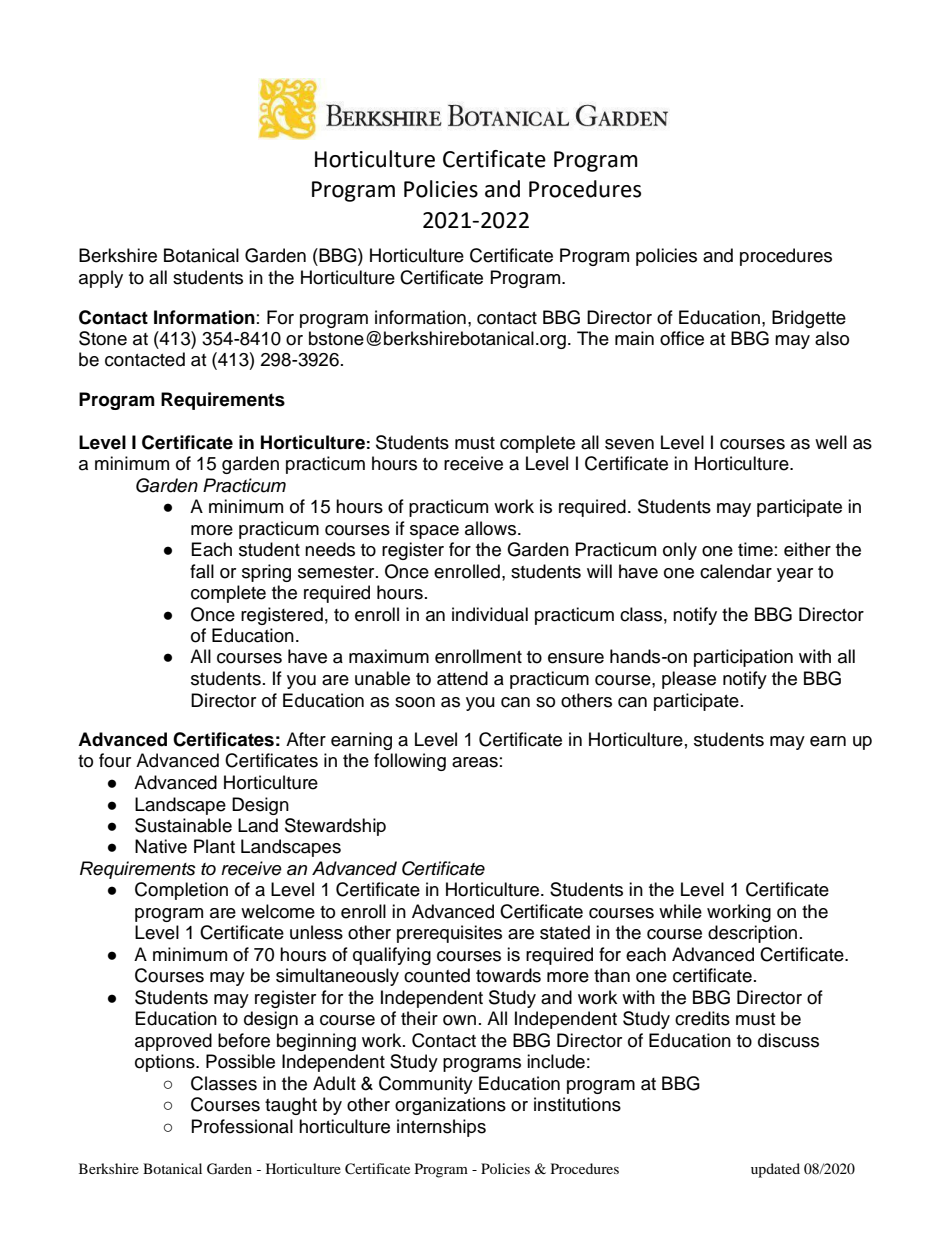 The width and height of the screenshot is (952, 1233). Describe the element at coordinates (202, 571) in the screenshot. I see `fall` at that location.
